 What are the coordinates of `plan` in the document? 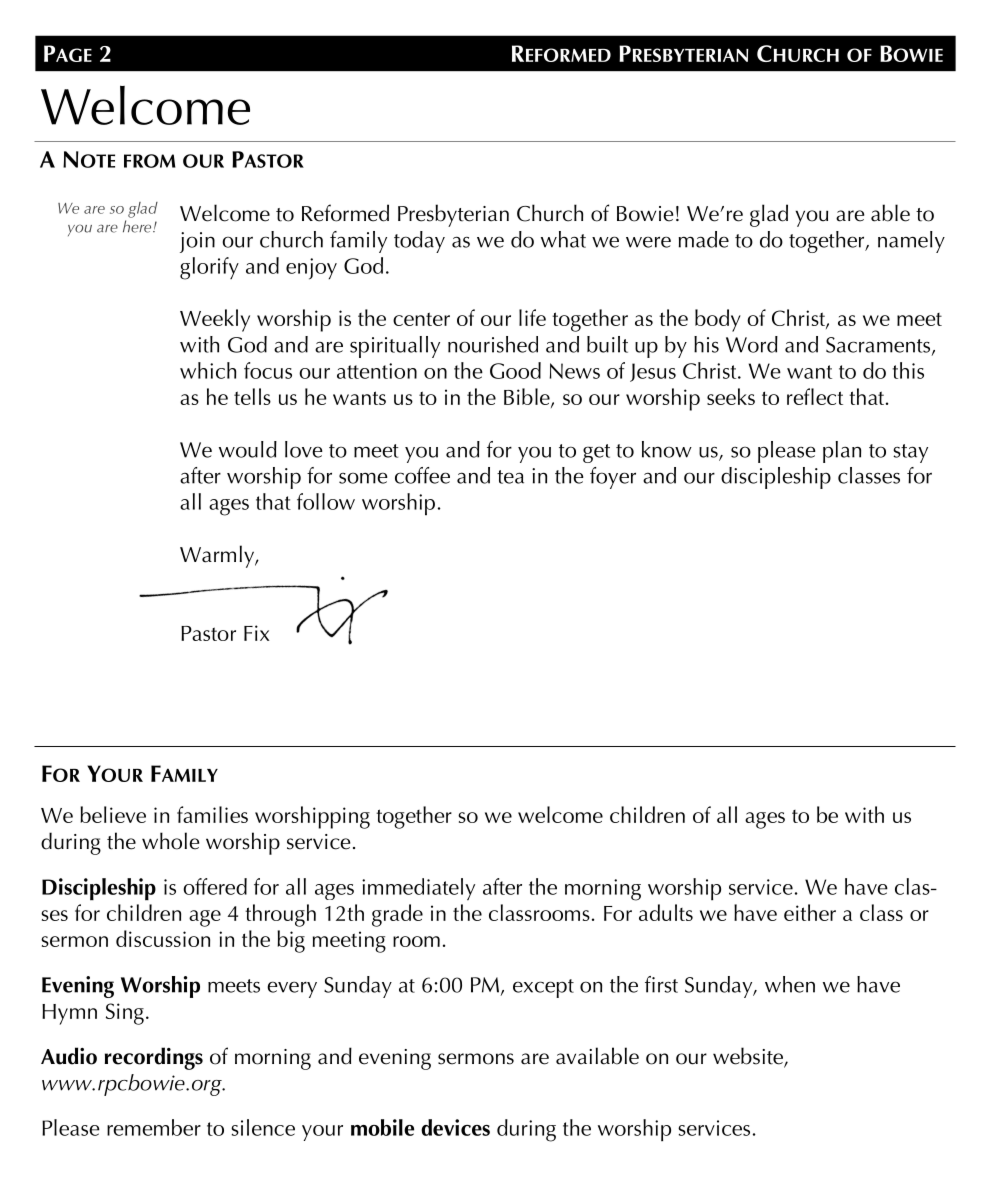 It's located at (842, 452).
